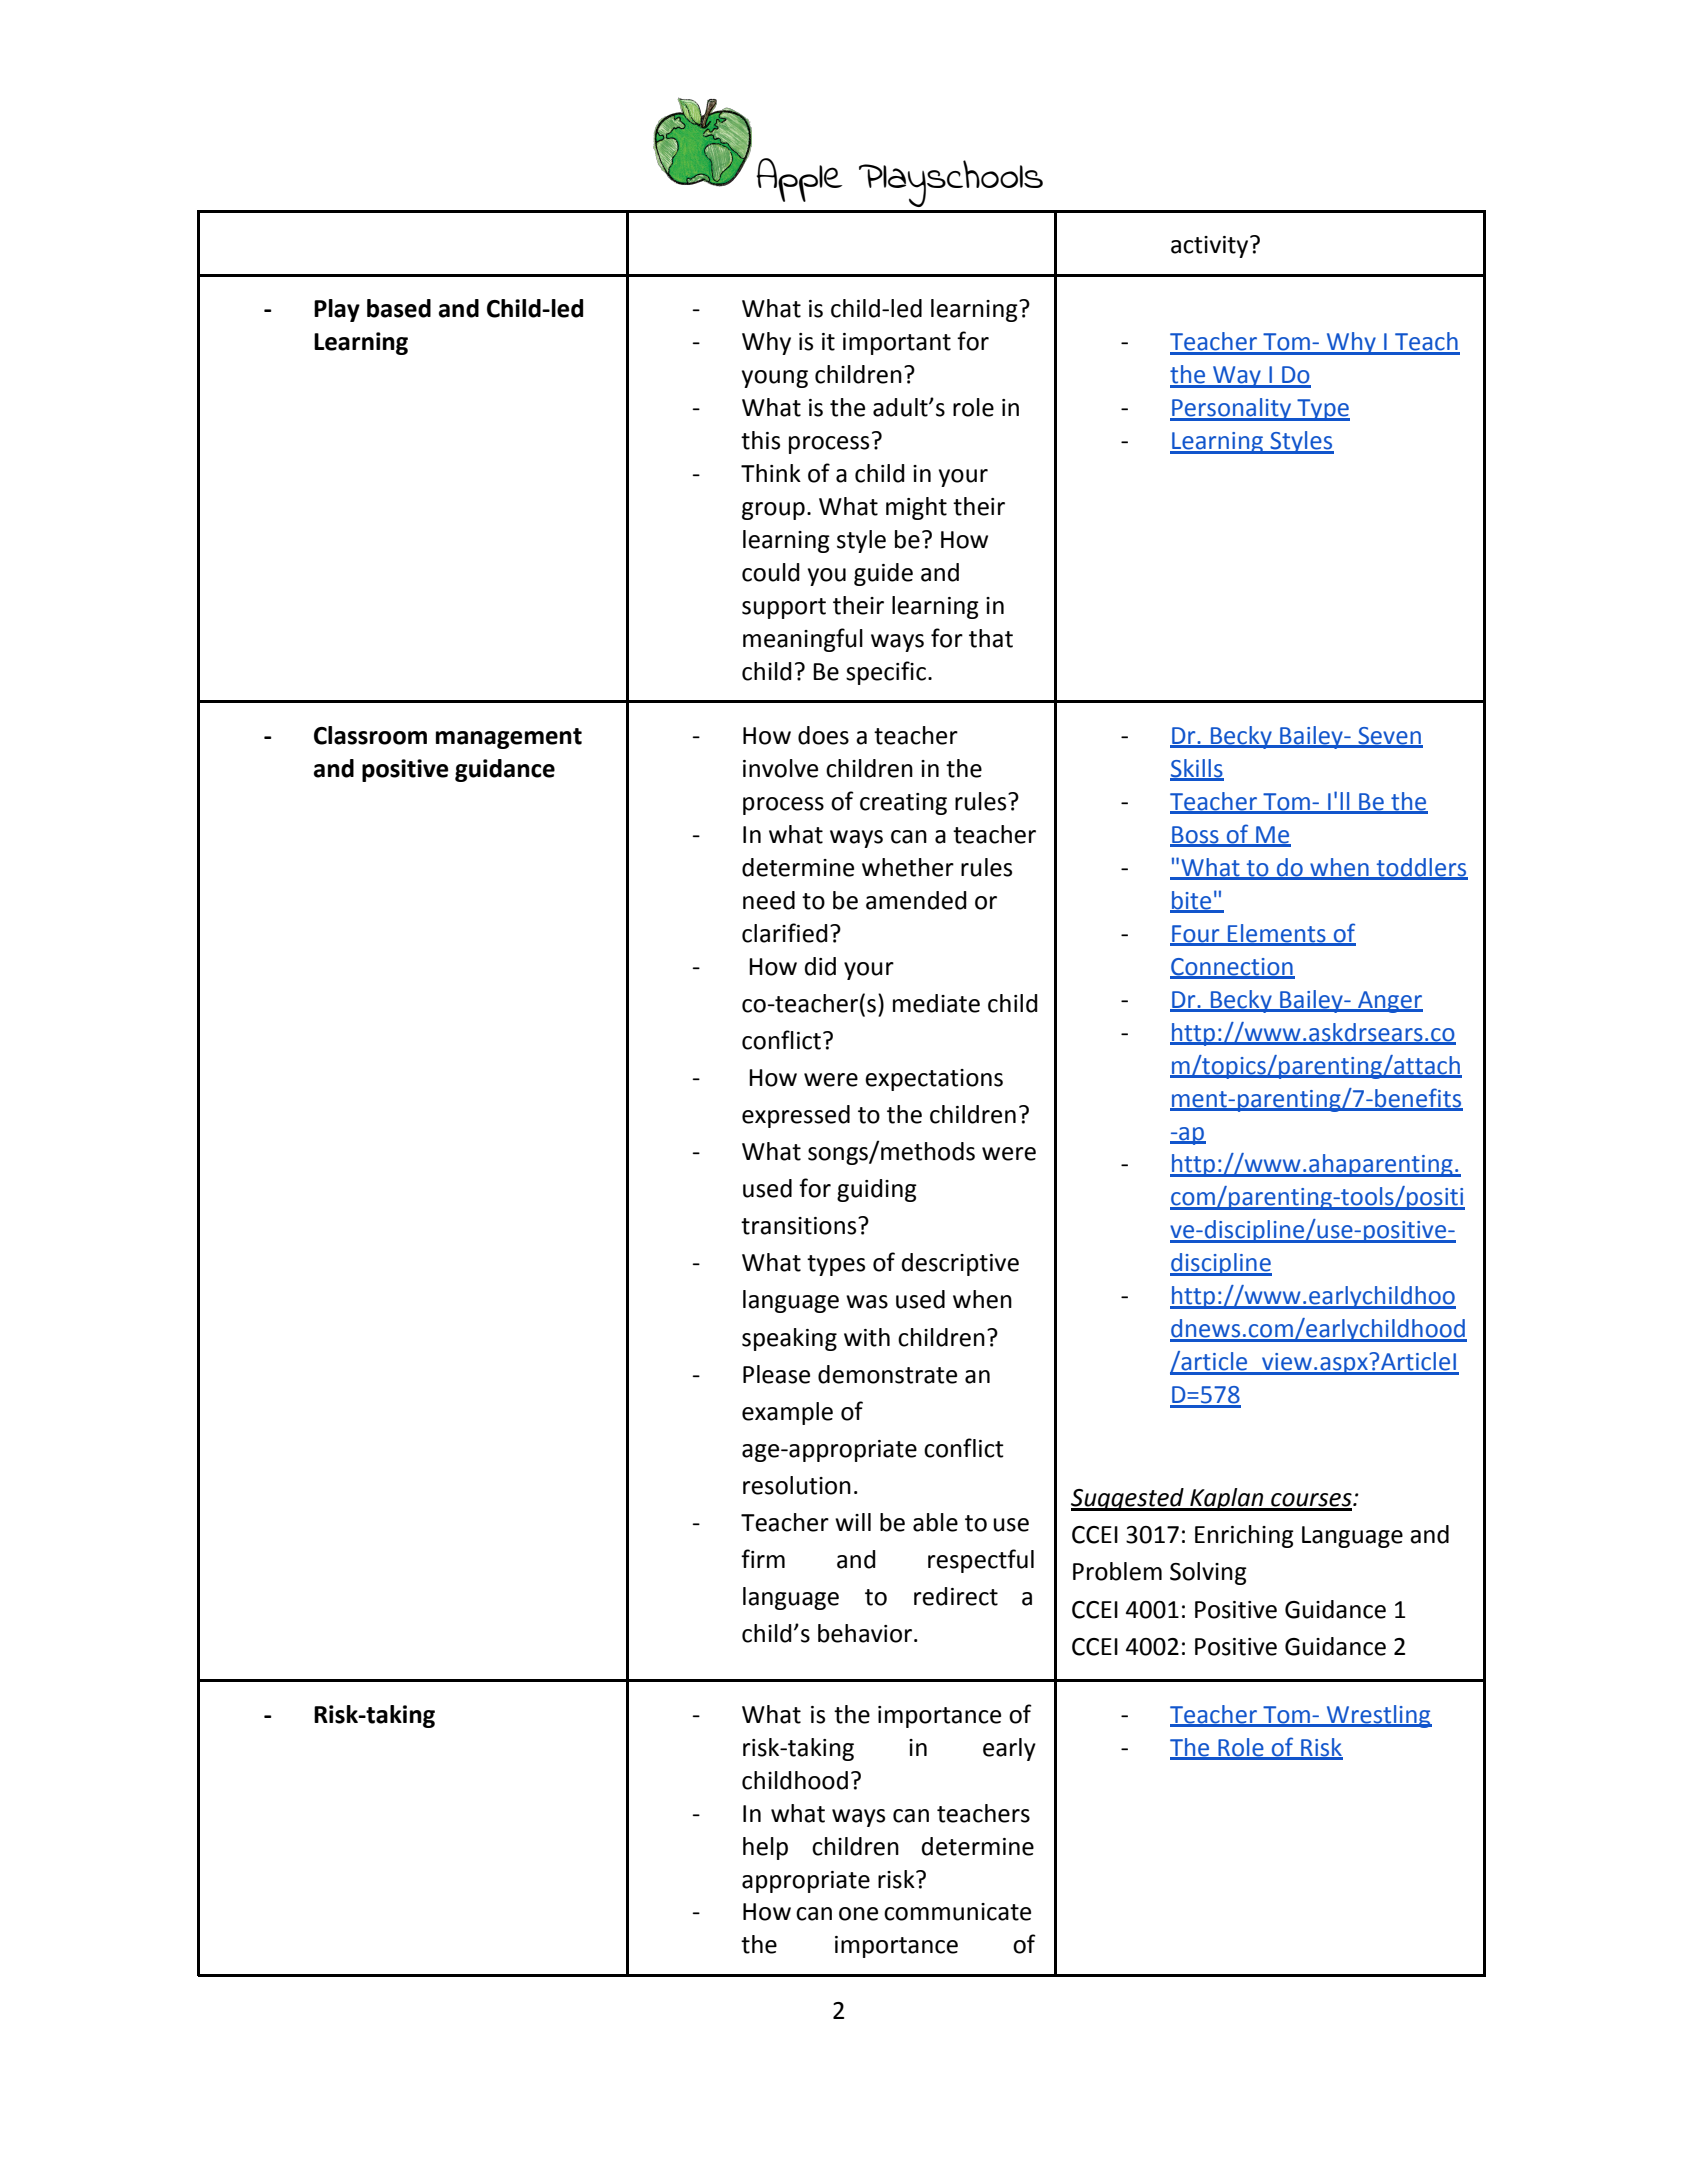 The image size is (1681, 2176). I want to click on resolution, so click(797, 1485).
